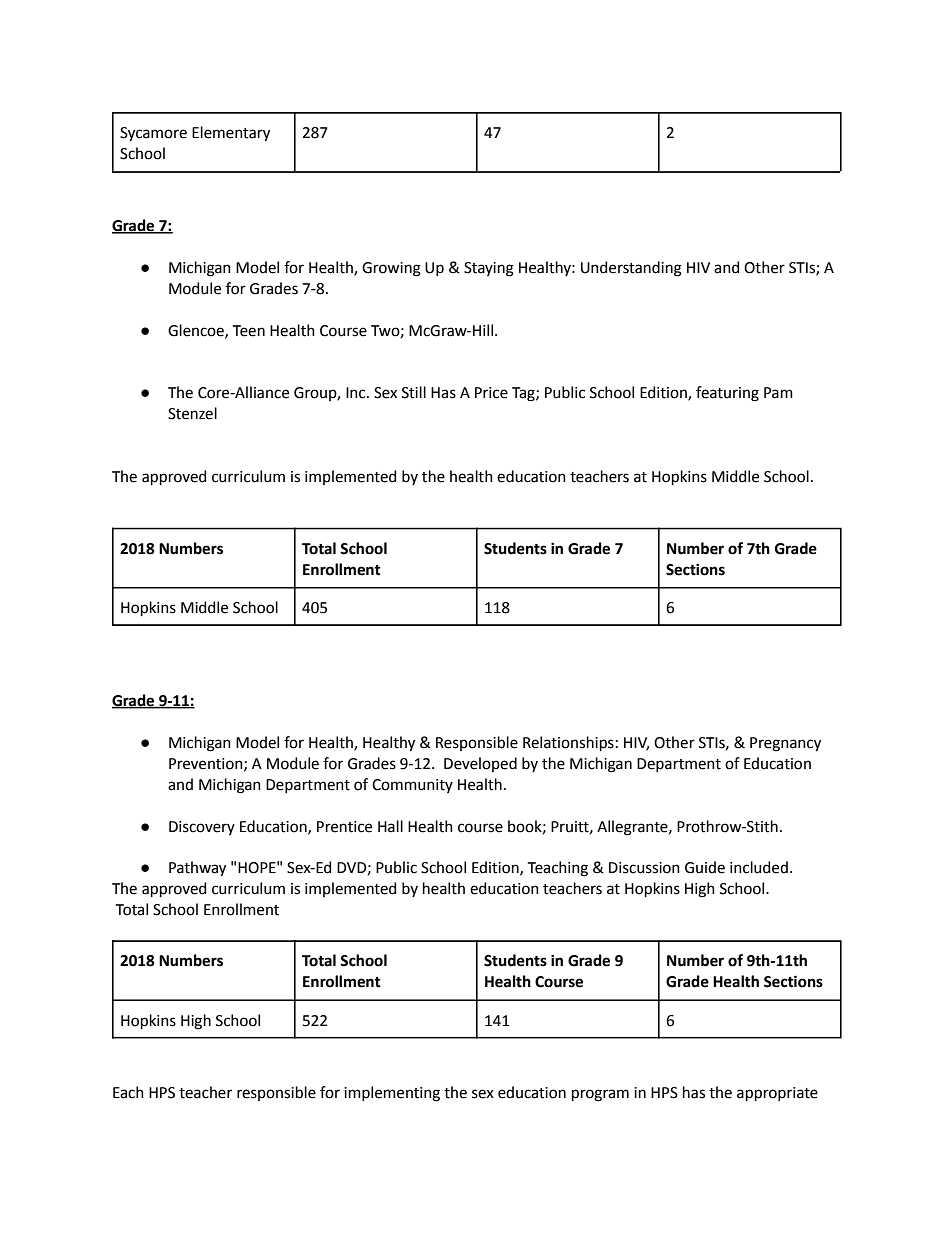 The width and height of the image is (952, 1233). Describe the element at coordinates (631, 269) in the image. I see `Understanding` at that location.
